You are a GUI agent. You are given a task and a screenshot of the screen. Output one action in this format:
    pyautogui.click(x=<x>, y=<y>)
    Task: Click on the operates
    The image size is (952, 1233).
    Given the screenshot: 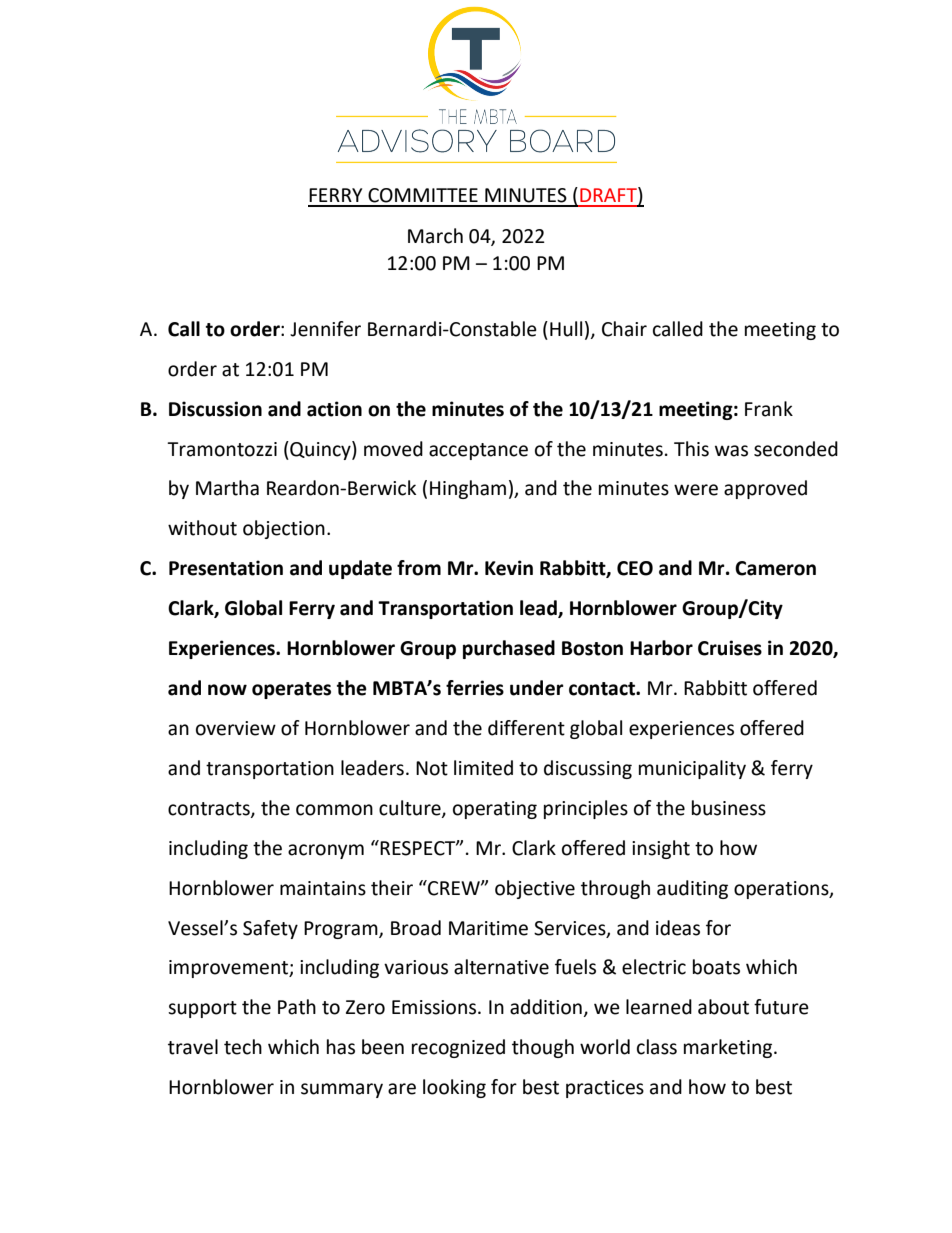 What is the action you would take?
    pyautogui.click(x=291, y=690)
